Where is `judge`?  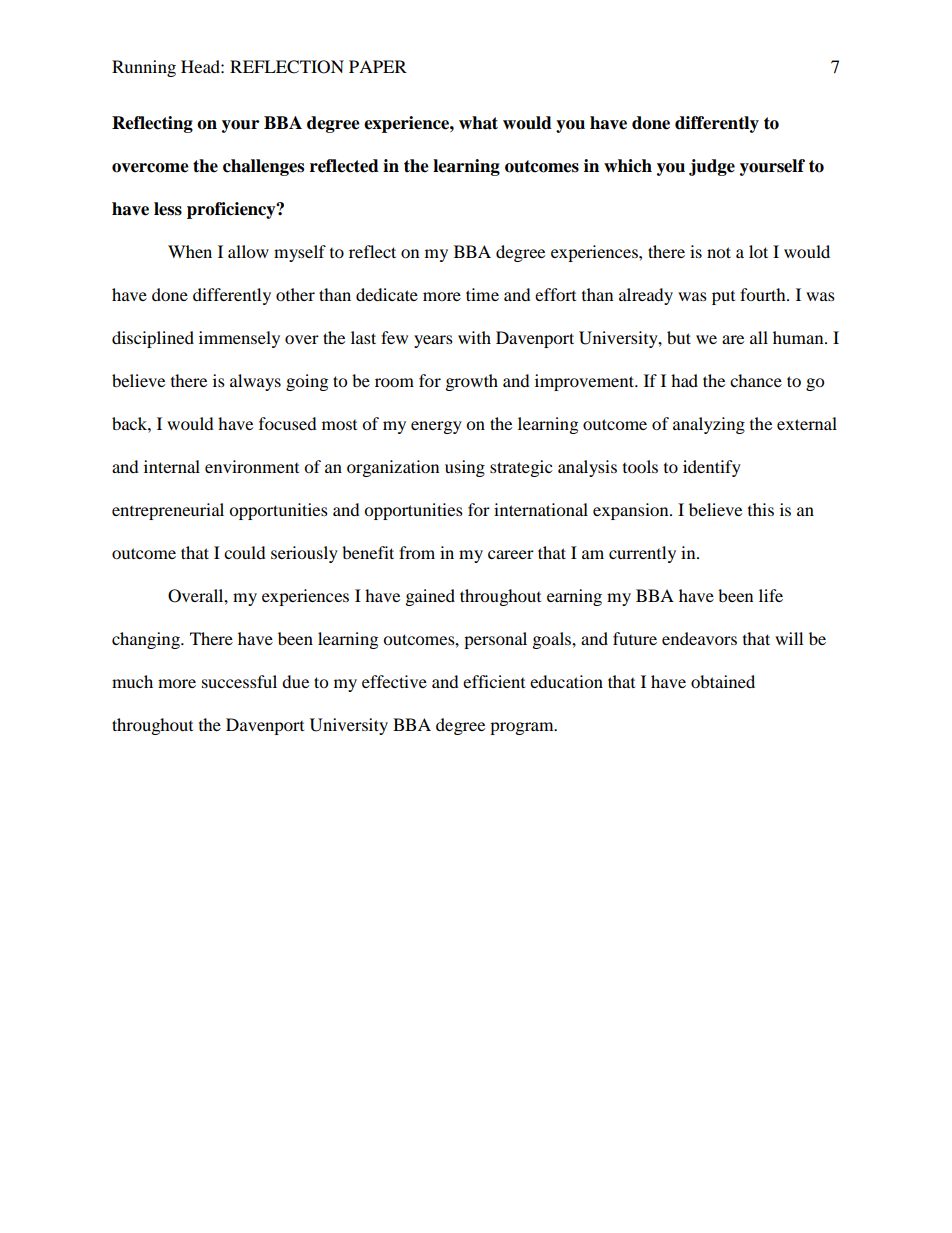
judge is located at coordinates (712, 167).
